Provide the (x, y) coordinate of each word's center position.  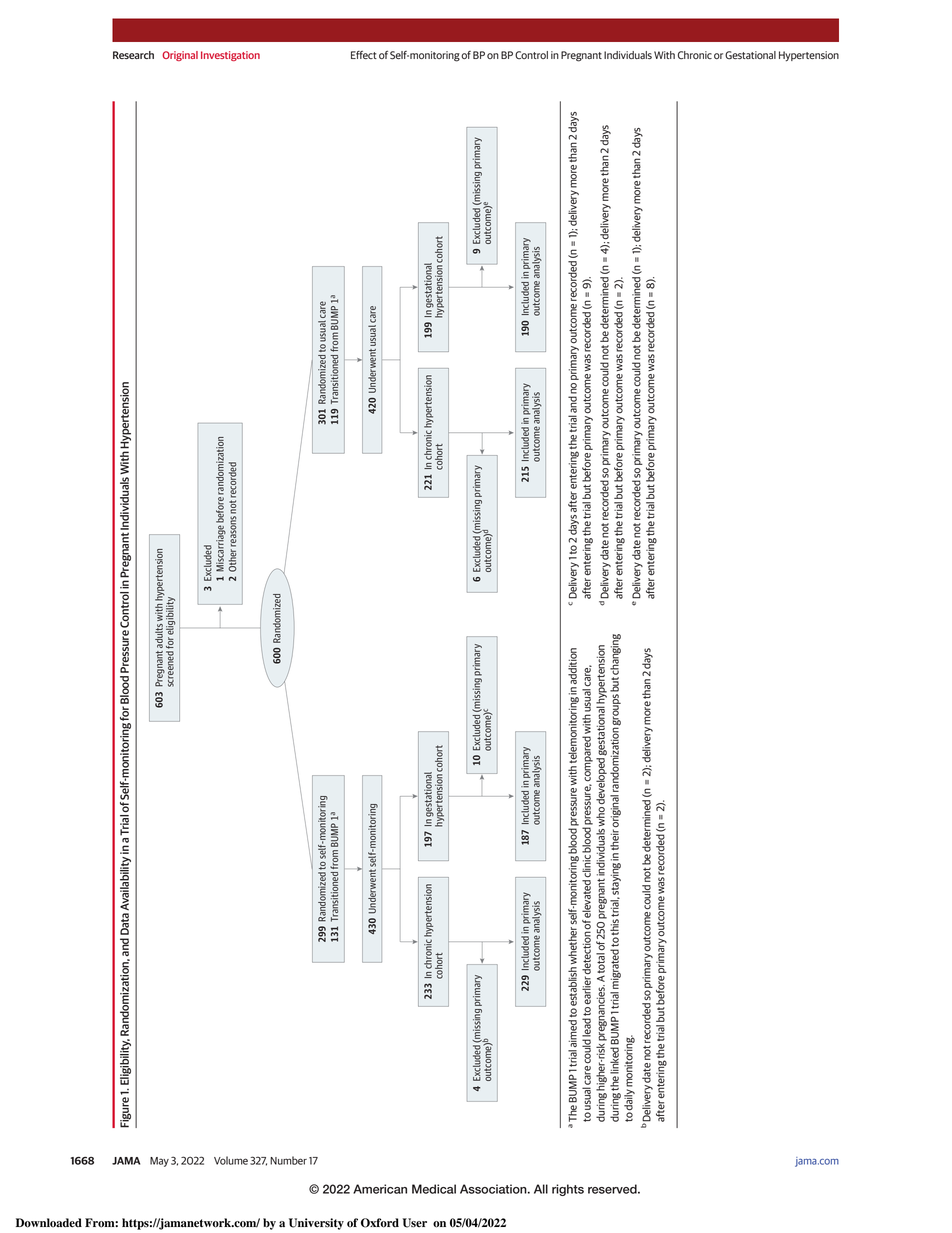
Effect (364, 55)
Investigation (230, 56)
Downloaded (49, 1223)
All (541, 1189)
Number (288, 1160)
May (159, 1162)
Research (133, 55)
